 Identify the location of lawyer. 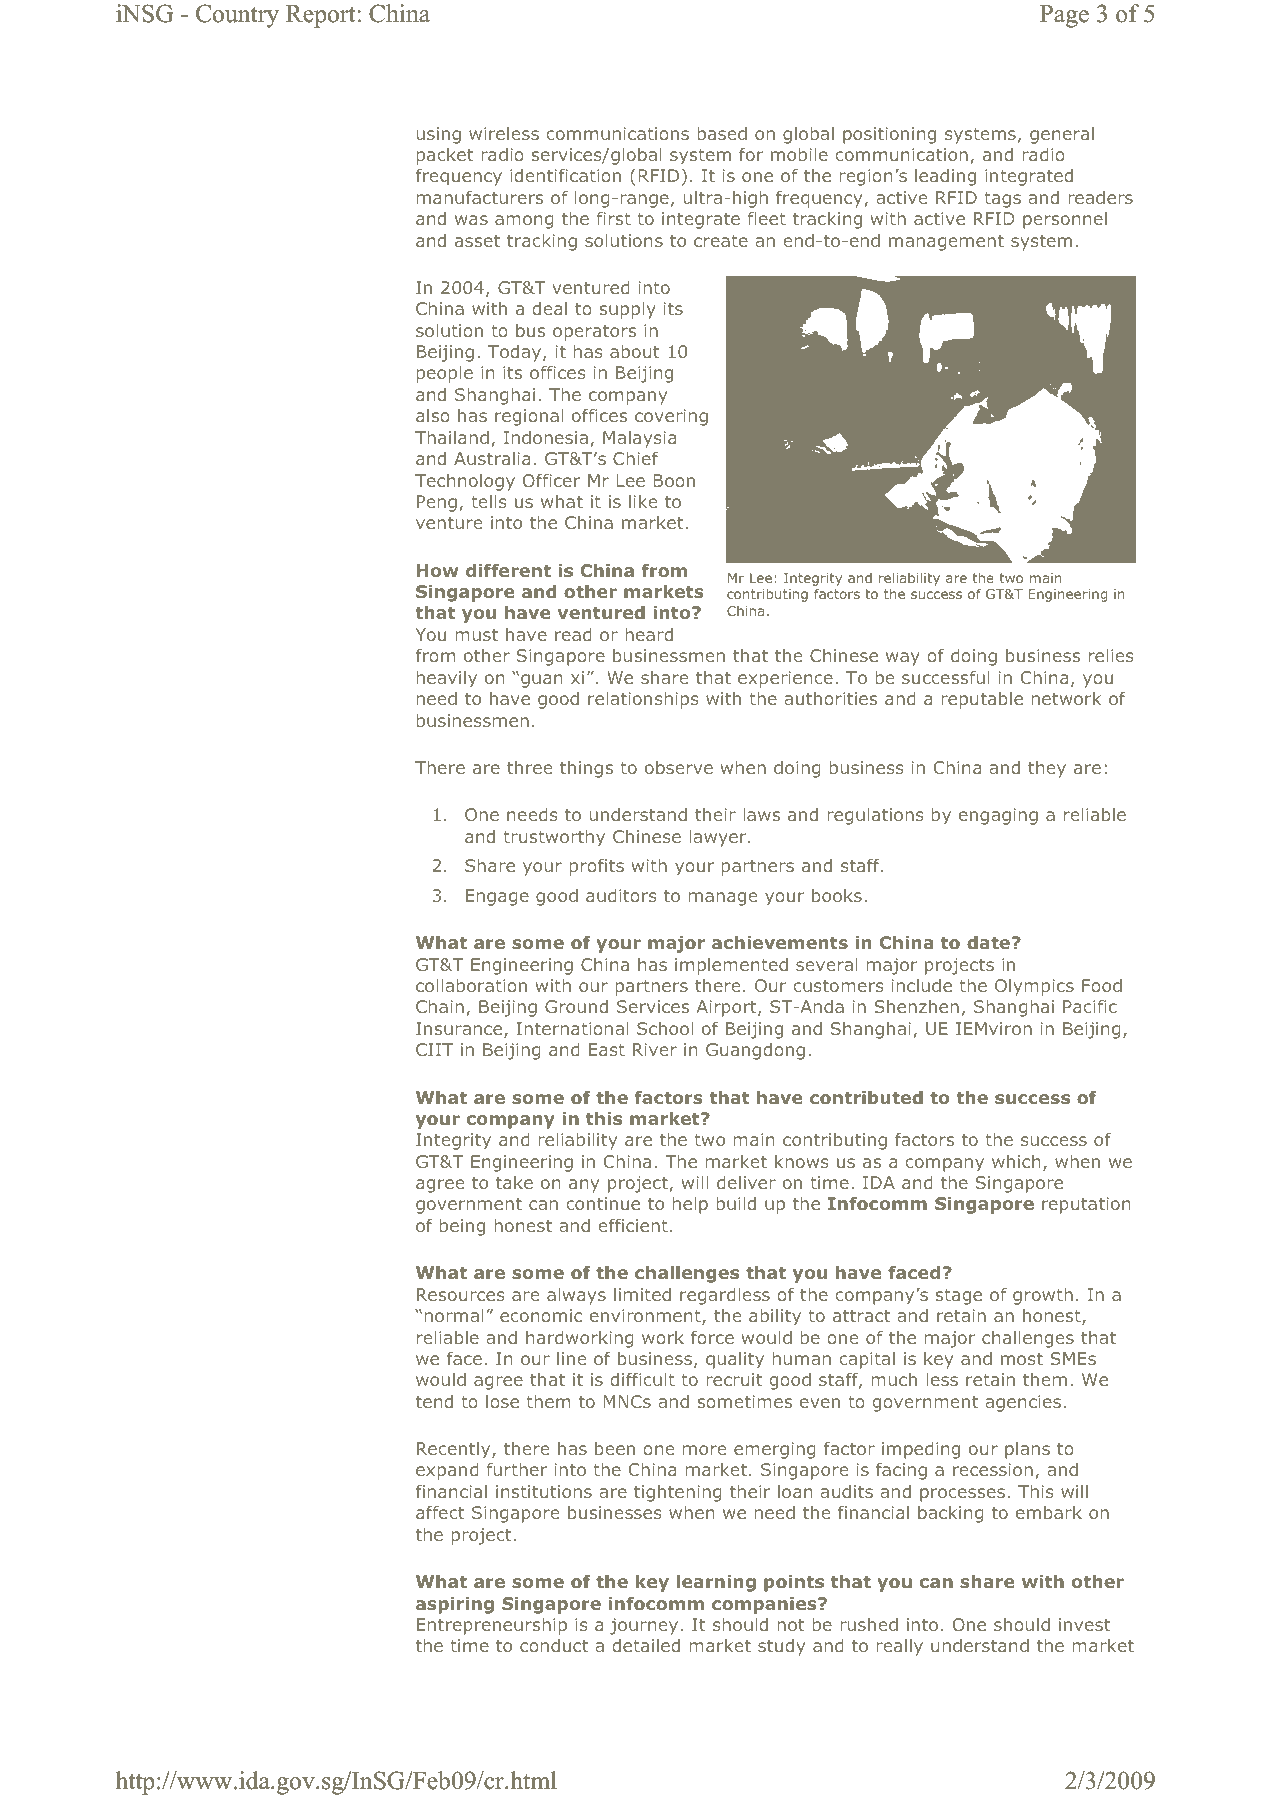
(719, 838).
